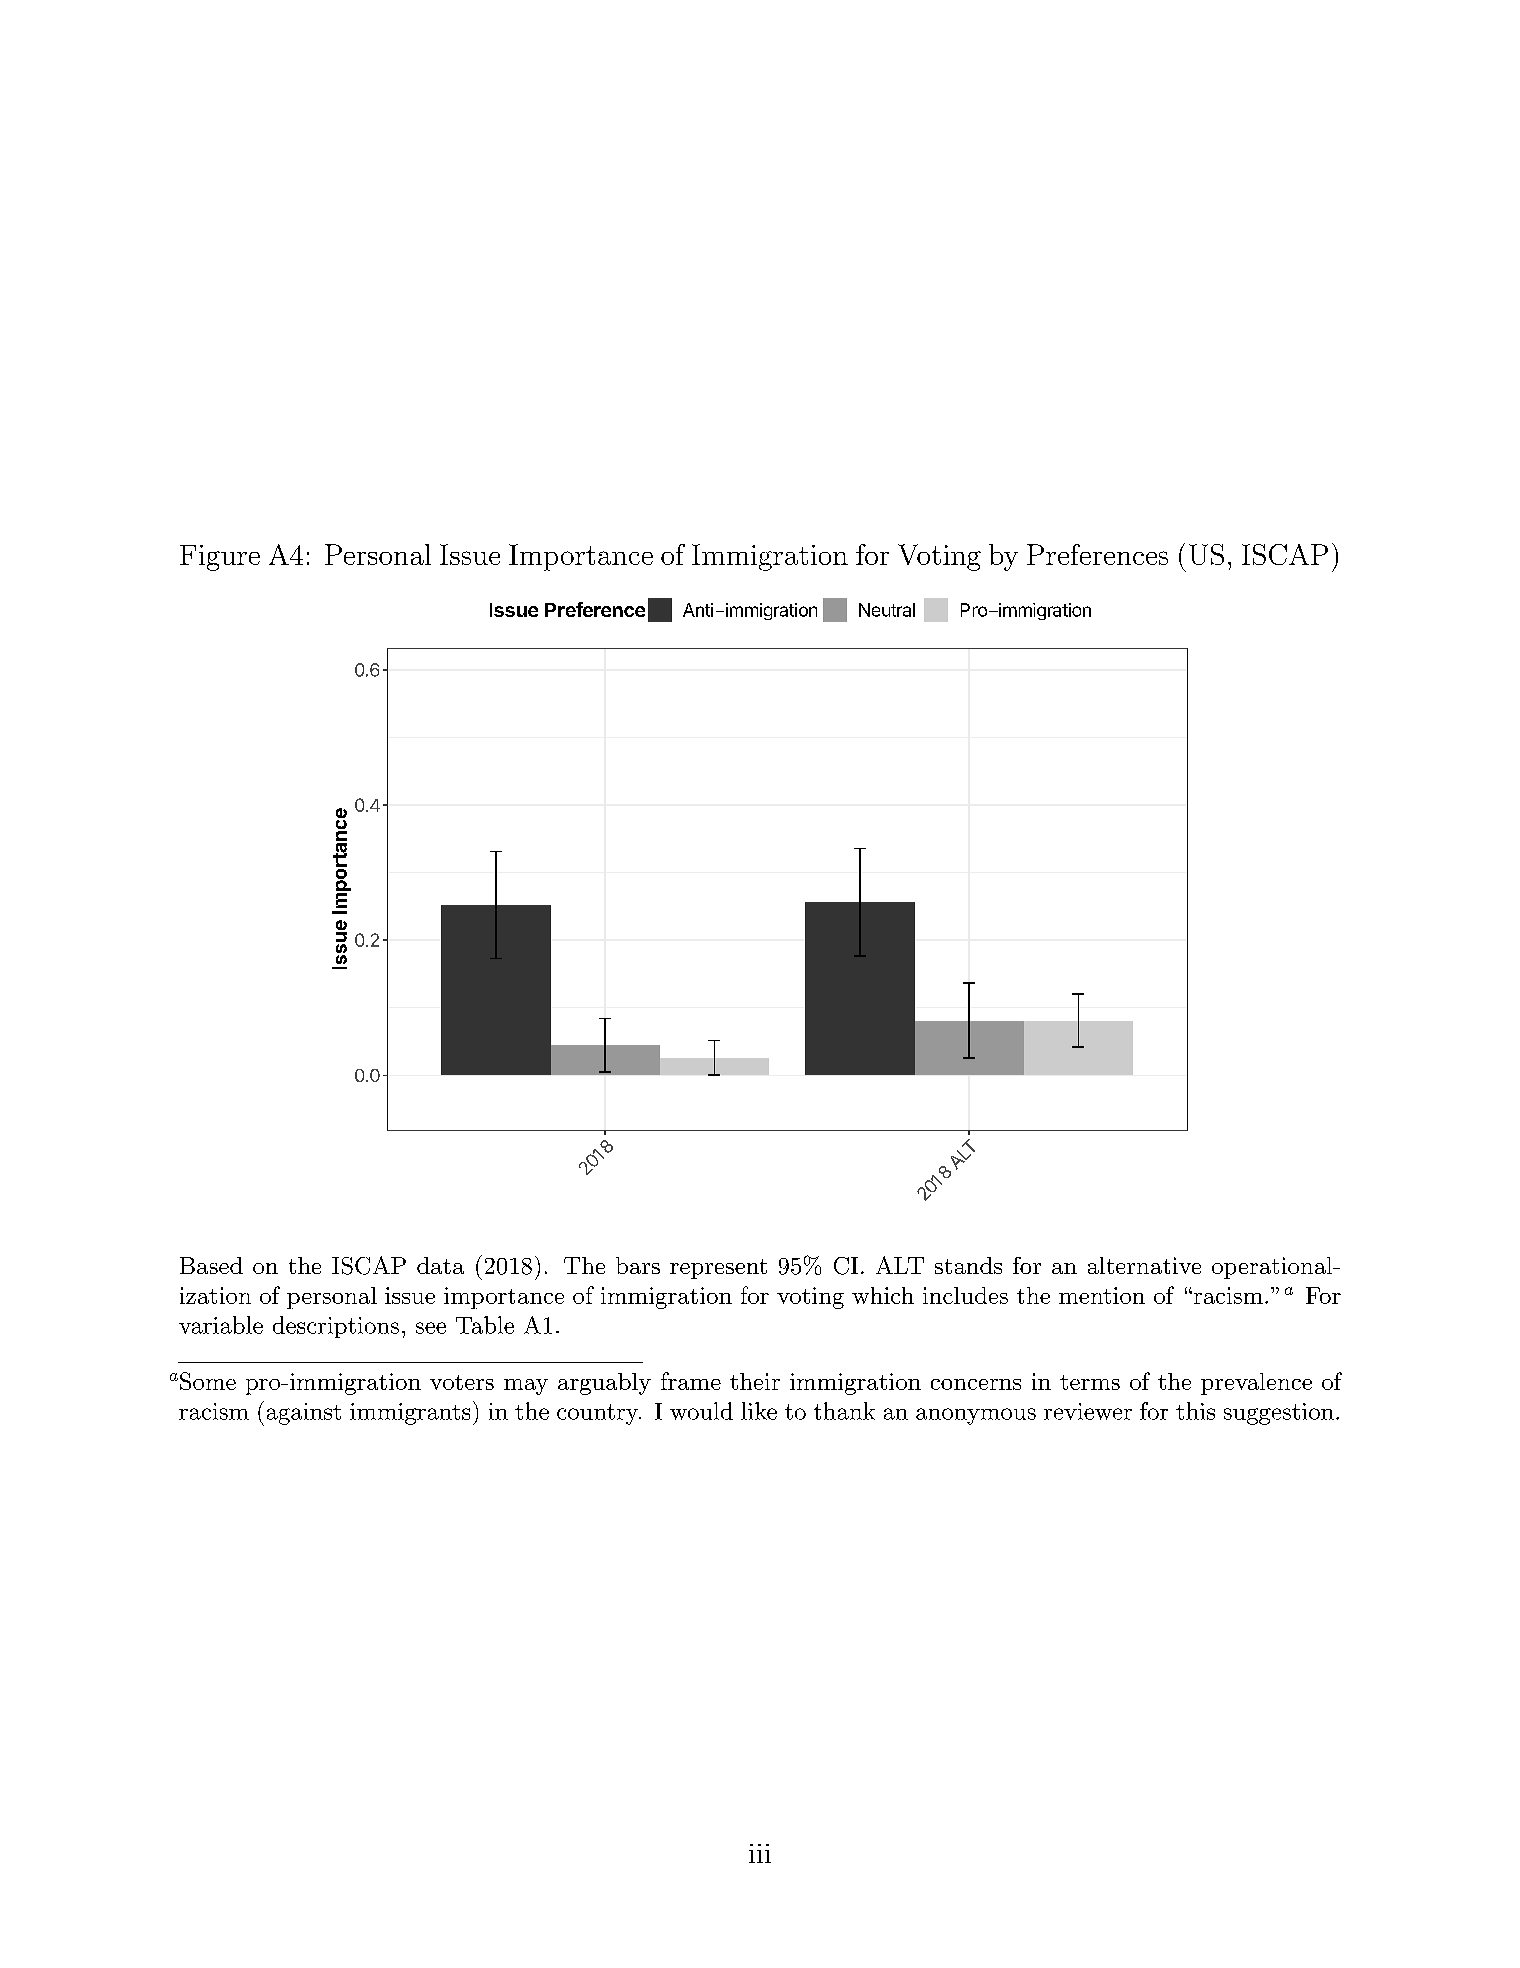 The height and width of the document is (1968, 1520). What do you see at coordinates (887, 610) in the document?
I see `Neutral` at bounding box center [887, 610].
